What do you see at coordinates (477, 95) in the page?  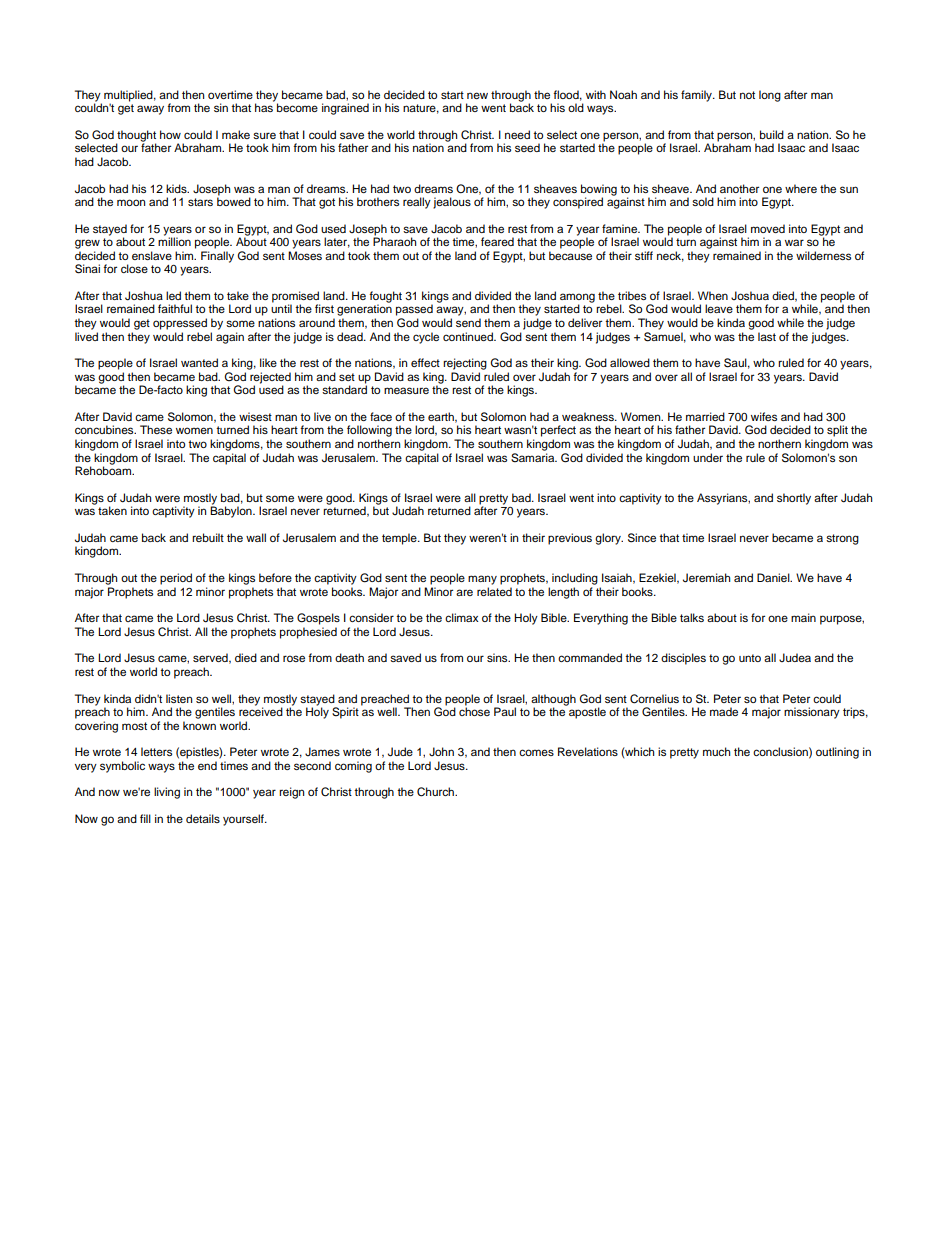 I see `new` at bounding box center [477, 95].
